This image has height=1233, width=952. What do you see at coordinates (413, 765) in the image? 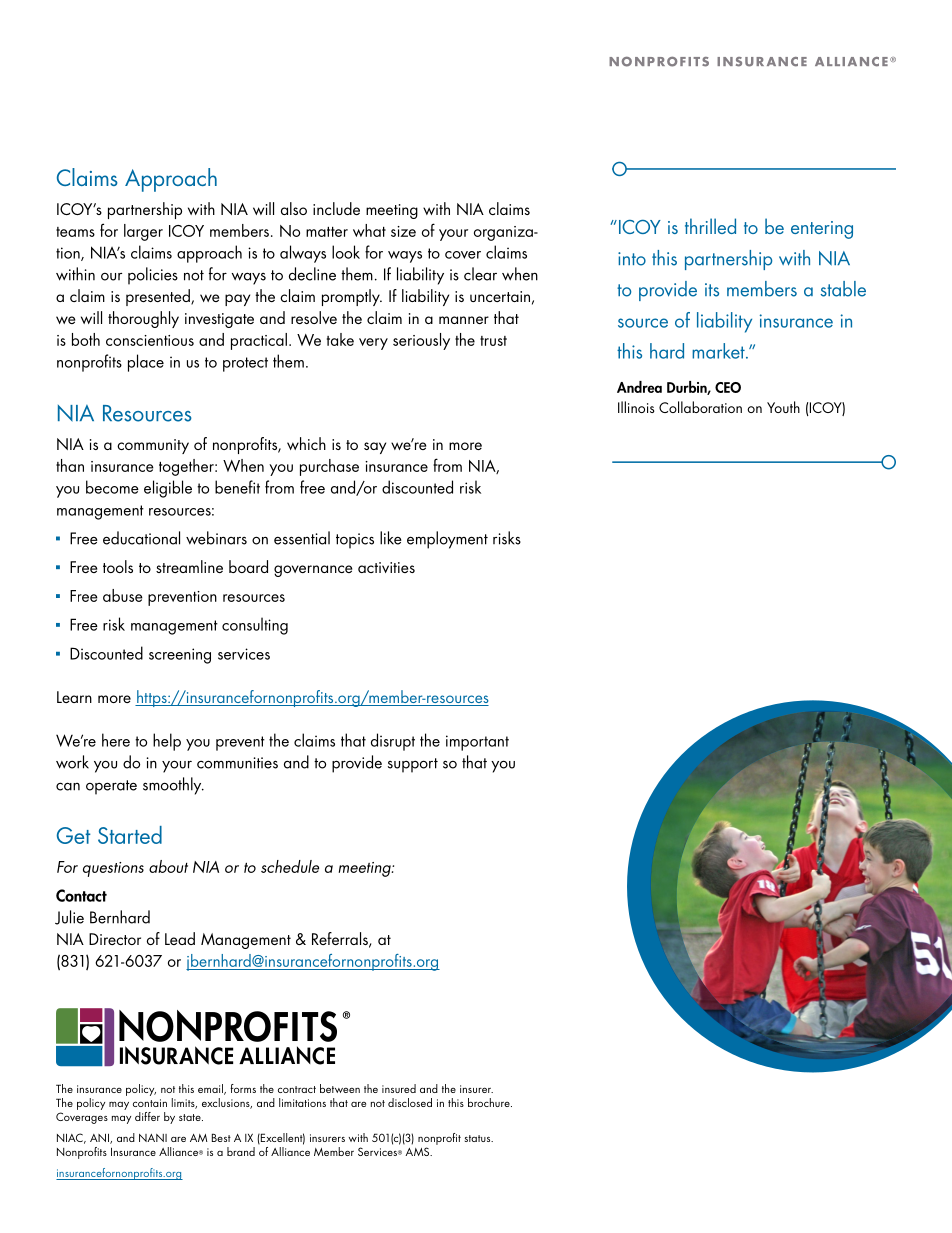
I see `support` at bounding box center [413, 765].
